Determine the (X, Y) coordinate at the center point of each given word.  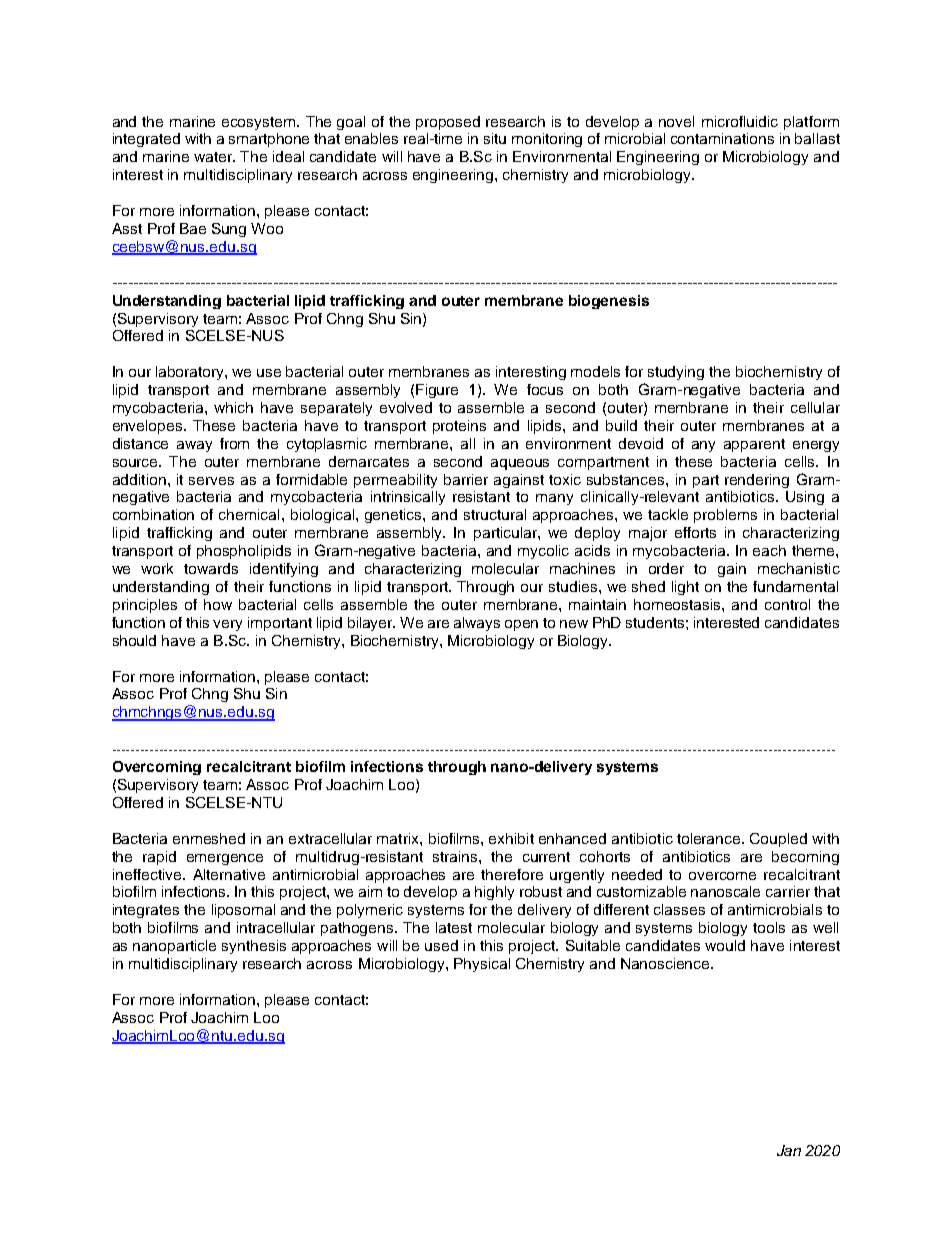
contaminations (722, 138)
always (477, 624)
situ (495, 138)
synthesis (254, 947)
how (218, 604)
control (787, 604)
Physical (482, 965)
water (214, 157)
